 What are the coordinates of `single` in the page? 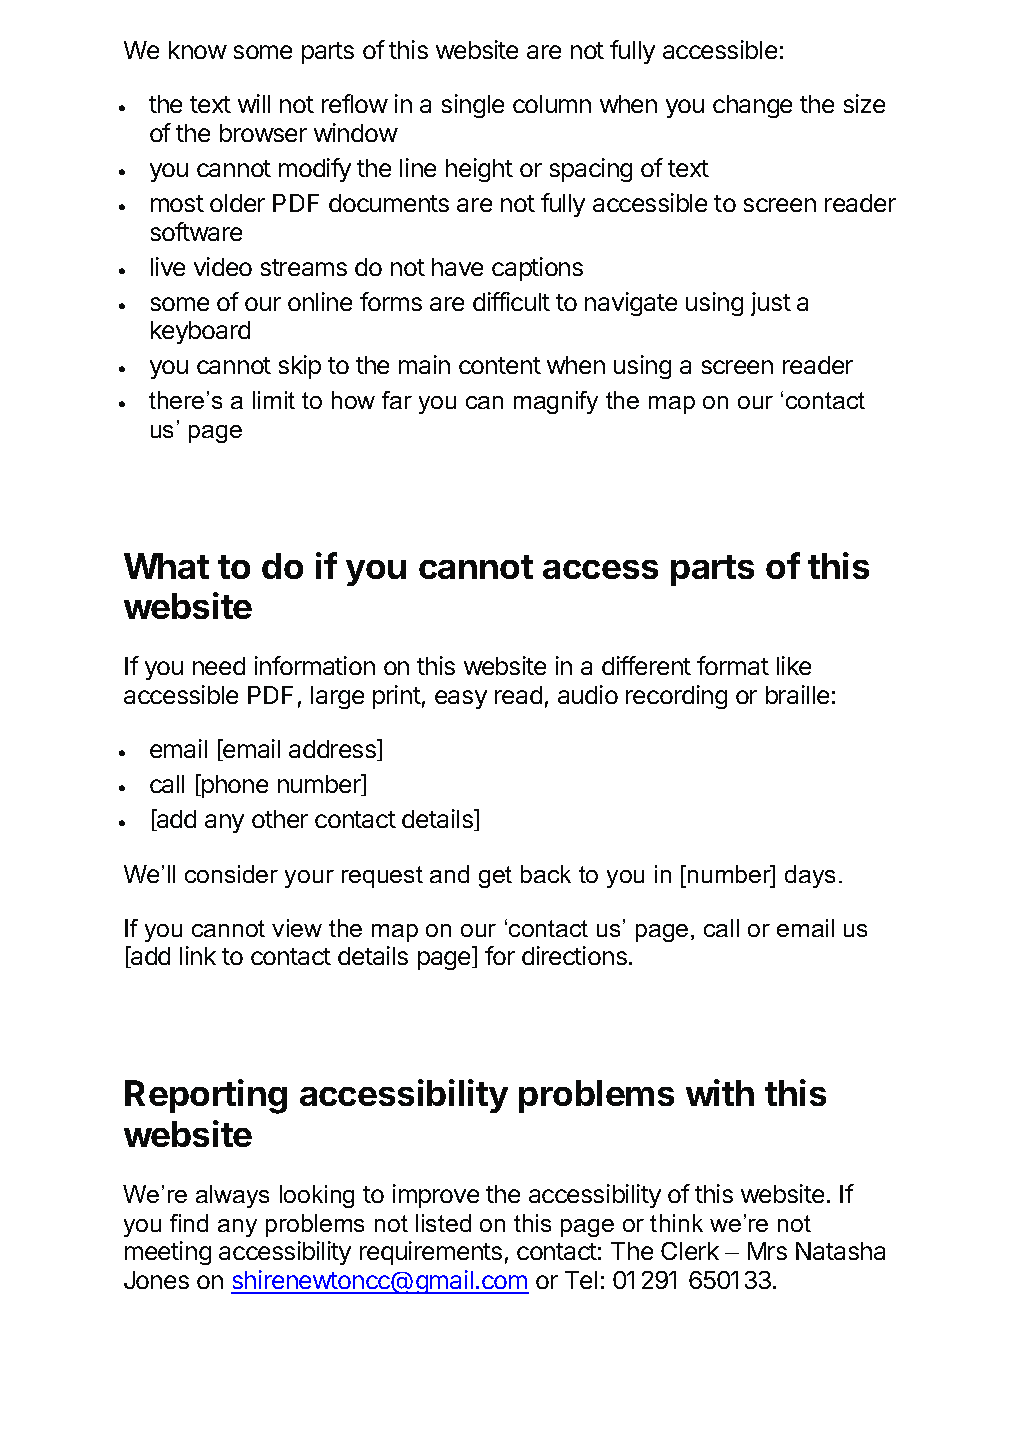 It's located at (473, 106).
